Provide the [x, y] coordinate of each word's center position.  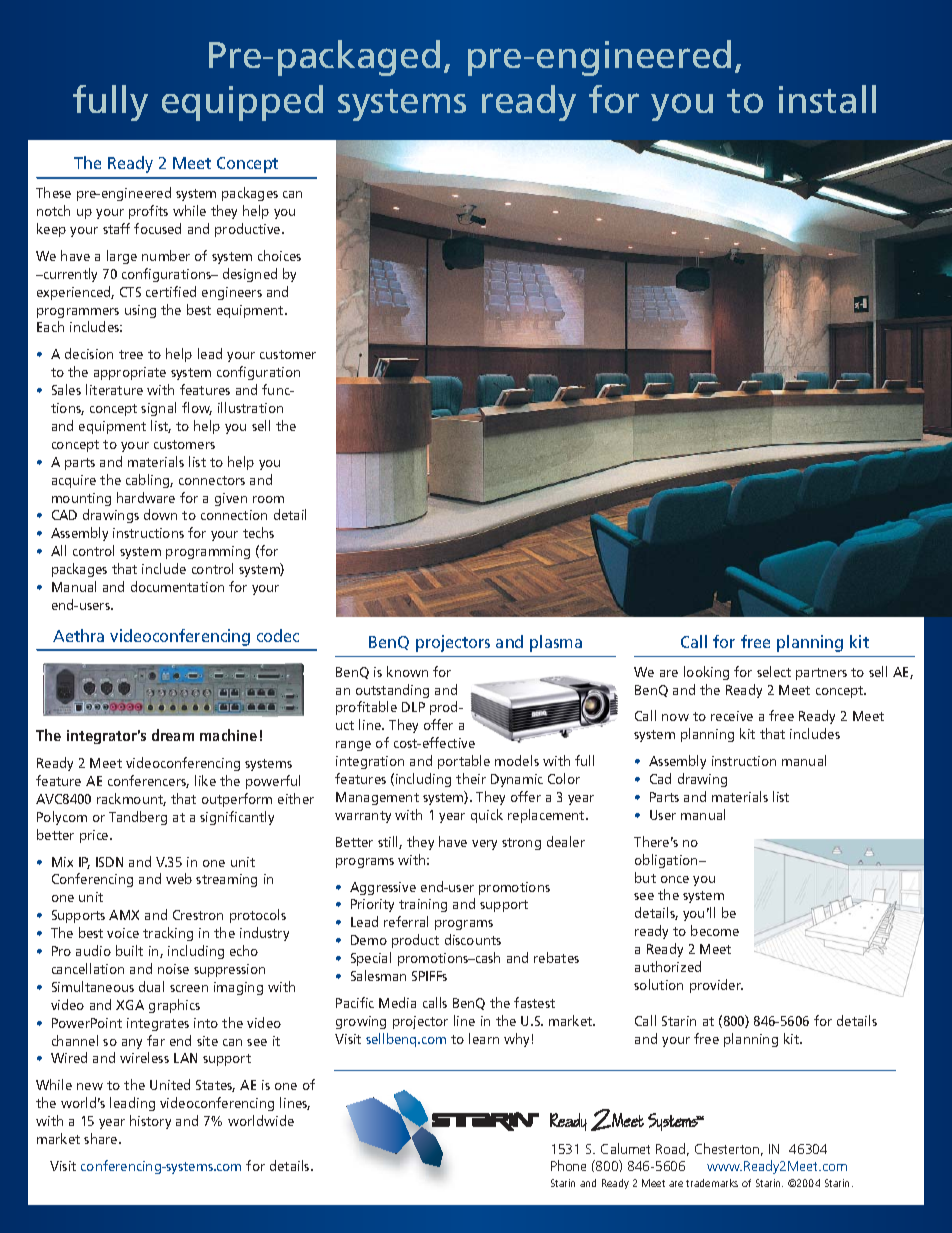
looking [706, 673]
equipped [242, 103]
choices [279, 255]
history [150, 1122]
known [407, 671]
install [827, 99]
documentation [177, 586]
